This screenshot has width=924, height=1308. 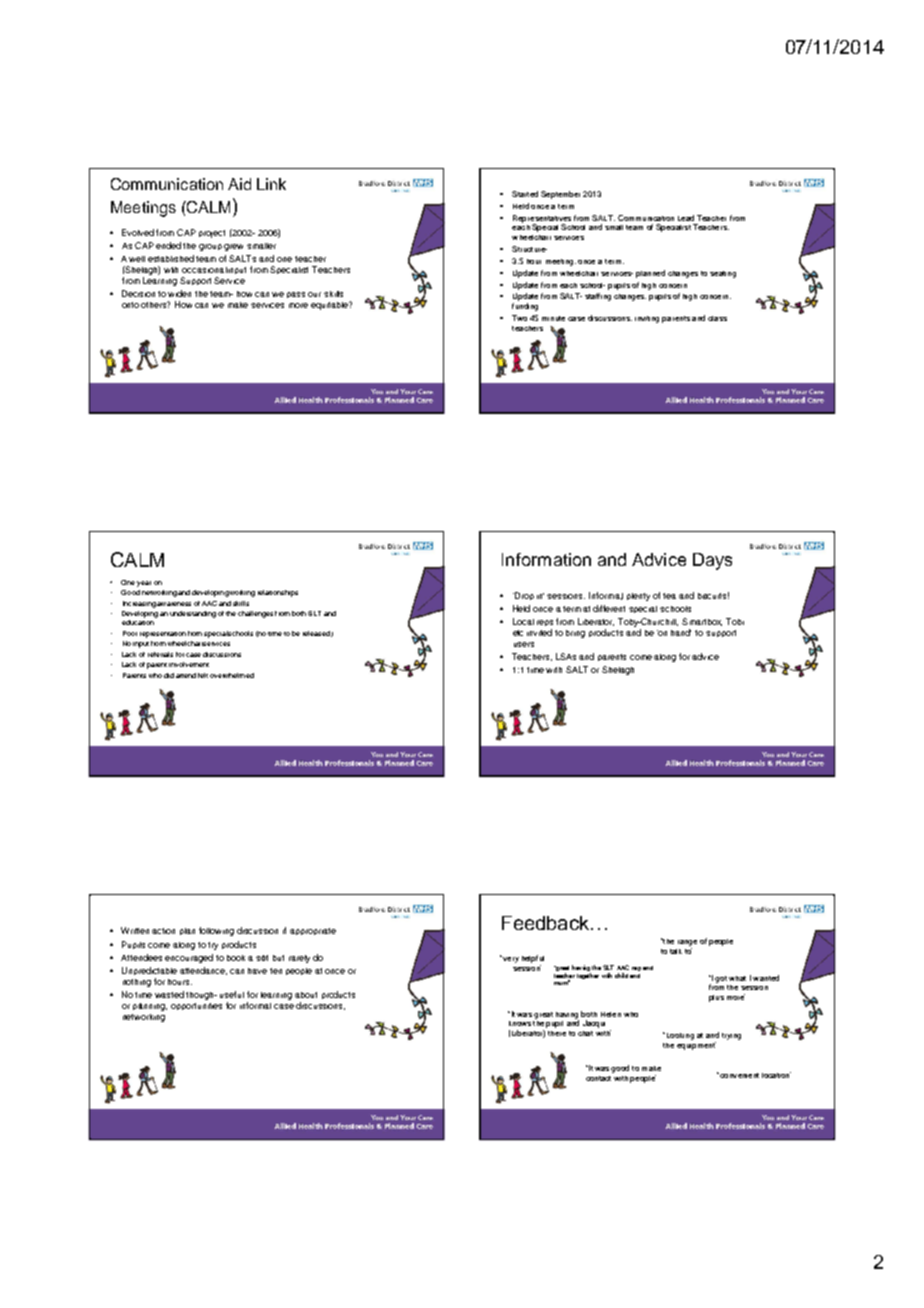 I want to click on knows, so click(x=520, y=1023).
